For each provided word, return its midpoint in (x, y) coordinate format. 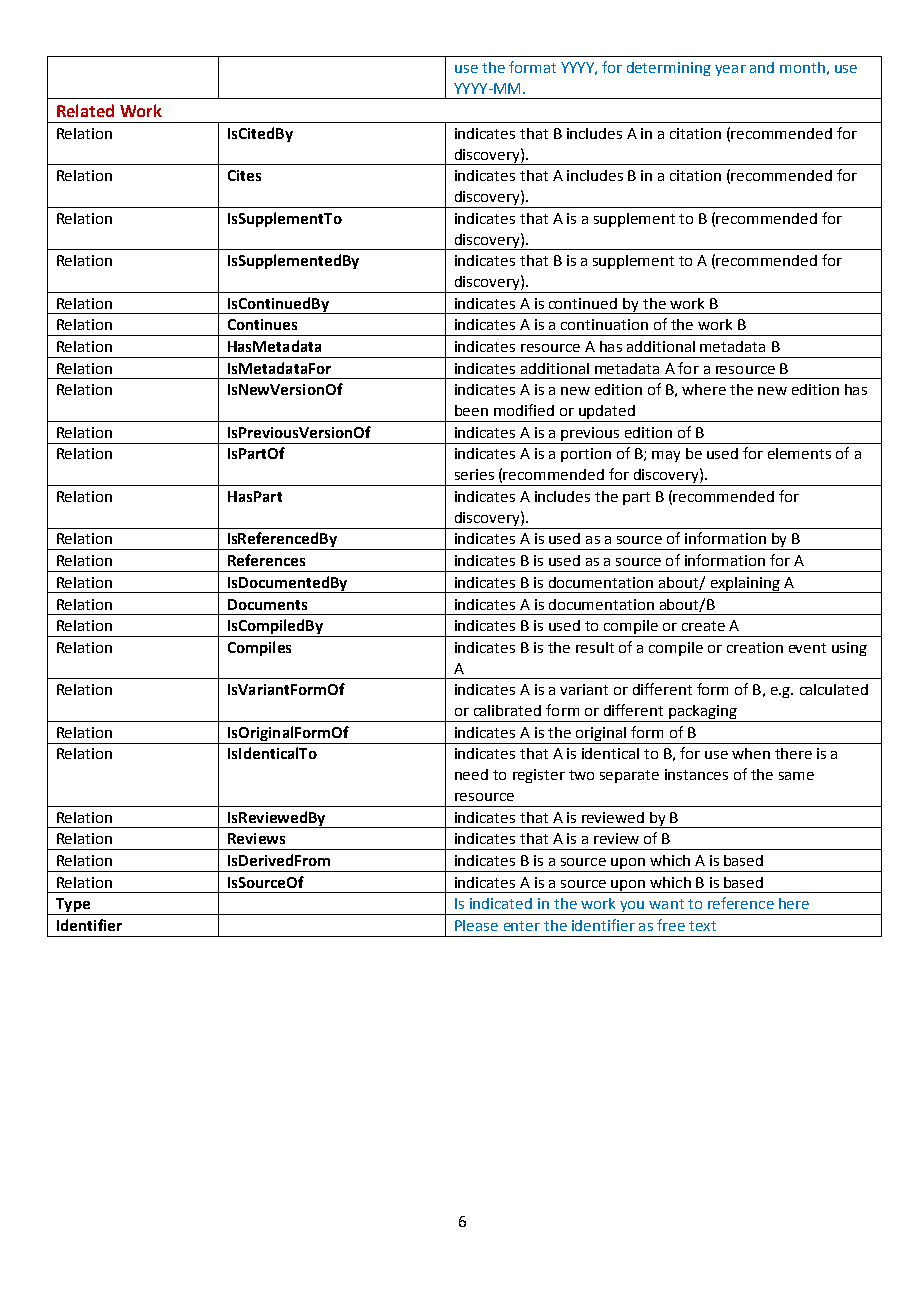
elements (799, 453)
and (762, 67)
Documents (267, 604)
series (474, 474)
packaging (702, 713)
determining (669, 69)
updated (607, 413)
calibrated (507, 710)
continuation (604, 324)
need (471, 774)
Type (73, 906)
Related (85, 110)
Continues (262, 324)
